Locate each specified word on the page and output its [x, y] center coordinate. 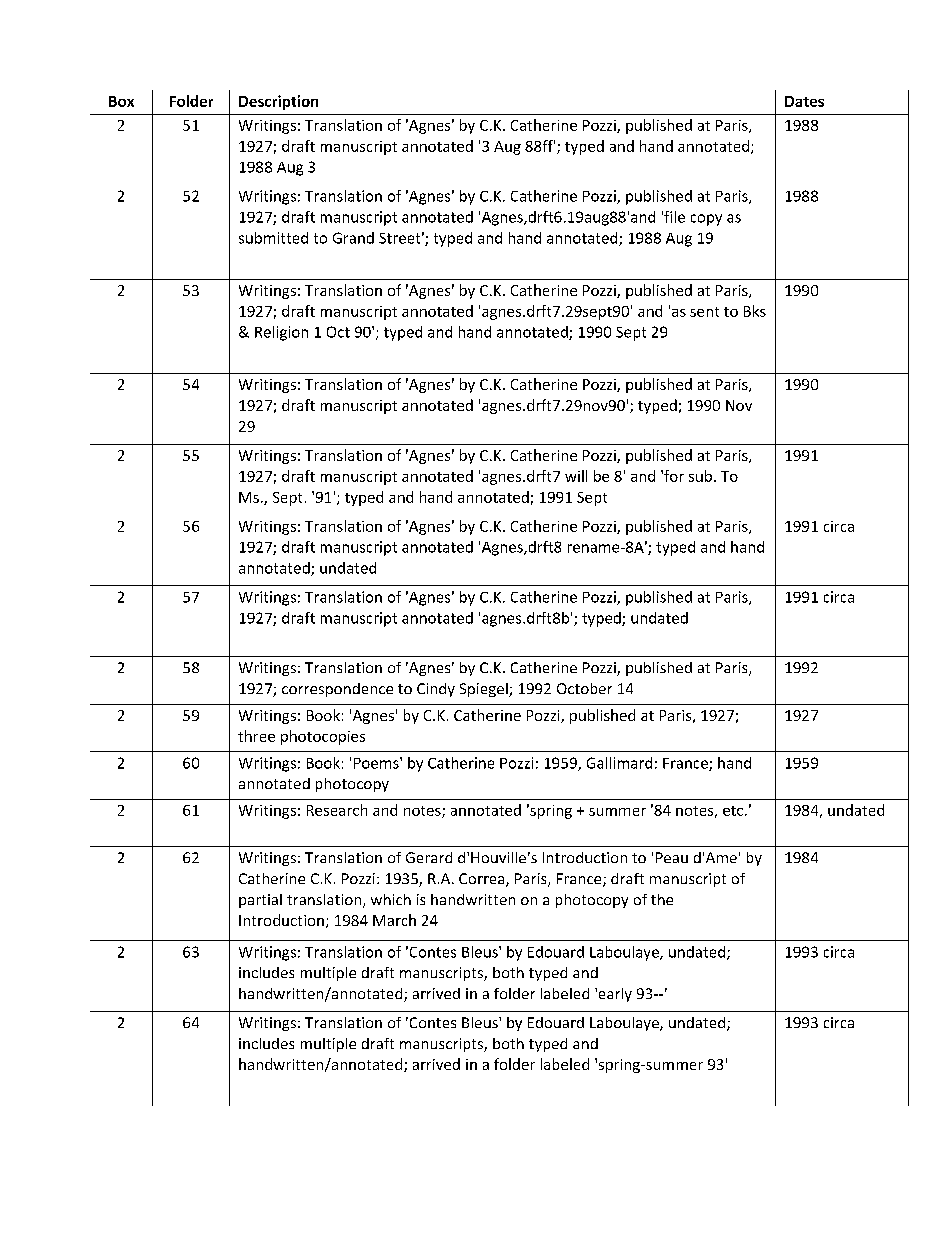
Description [278, 102]
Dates [804, 101]
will [576, 476]
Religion [281, 333]
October [584, 688]
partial [260, 901]
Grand [353, 238]
